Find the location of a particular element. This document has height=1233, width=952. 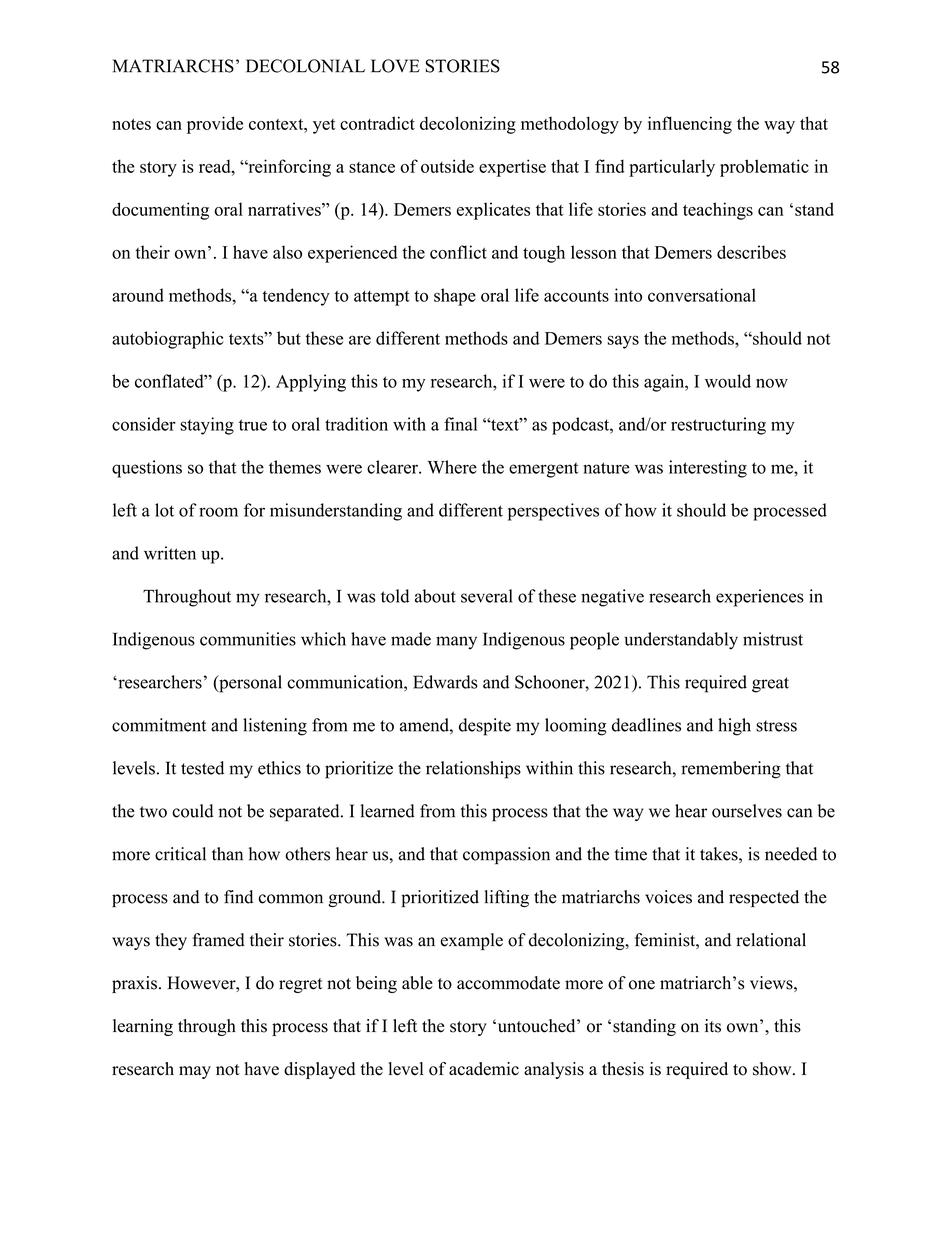

staying is located at coordinates (207, 426).
